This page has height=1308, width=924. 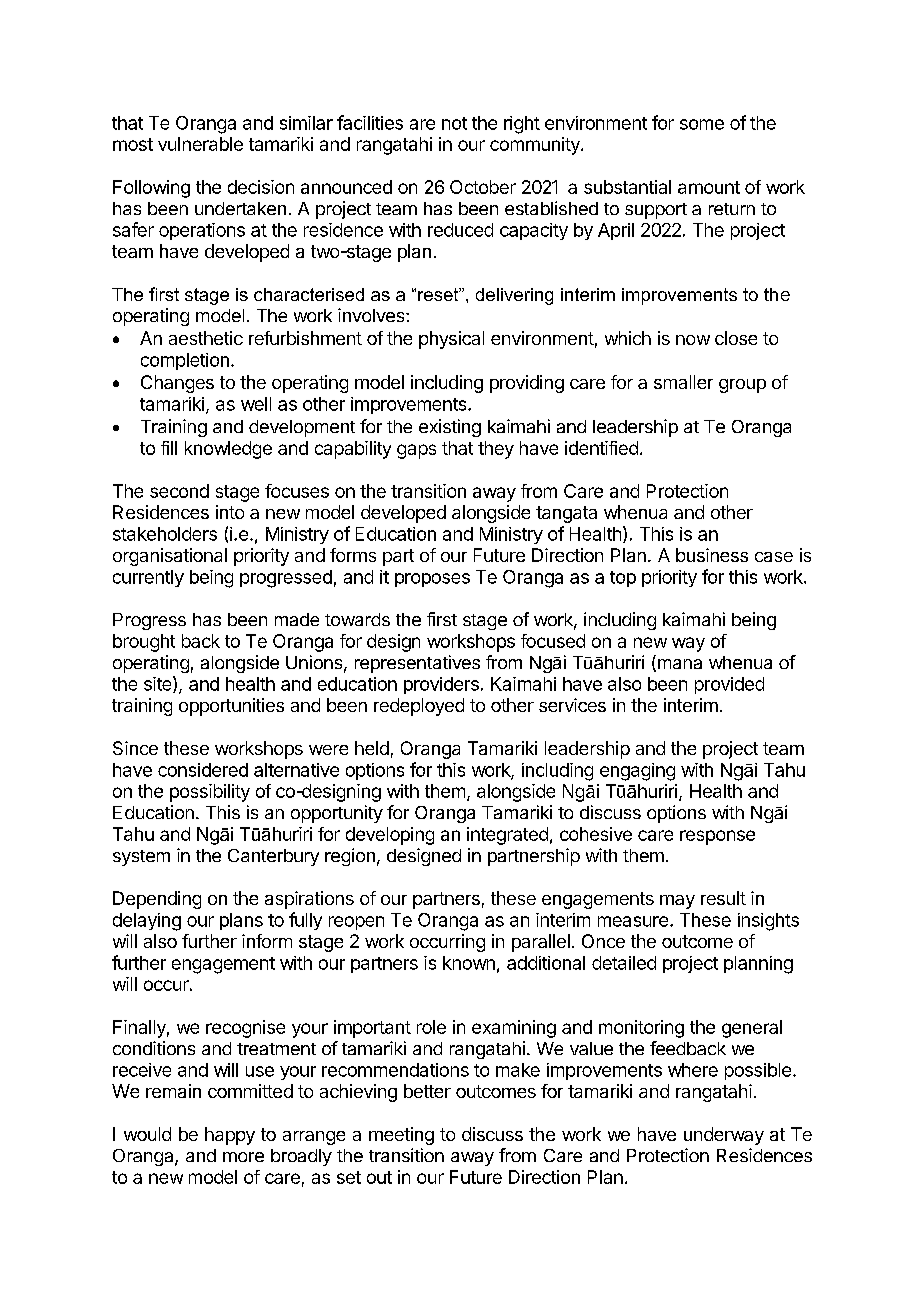 What do you see at coordinates (702, 124) in the page?
I see `some` at bounding box center [702, 124].
